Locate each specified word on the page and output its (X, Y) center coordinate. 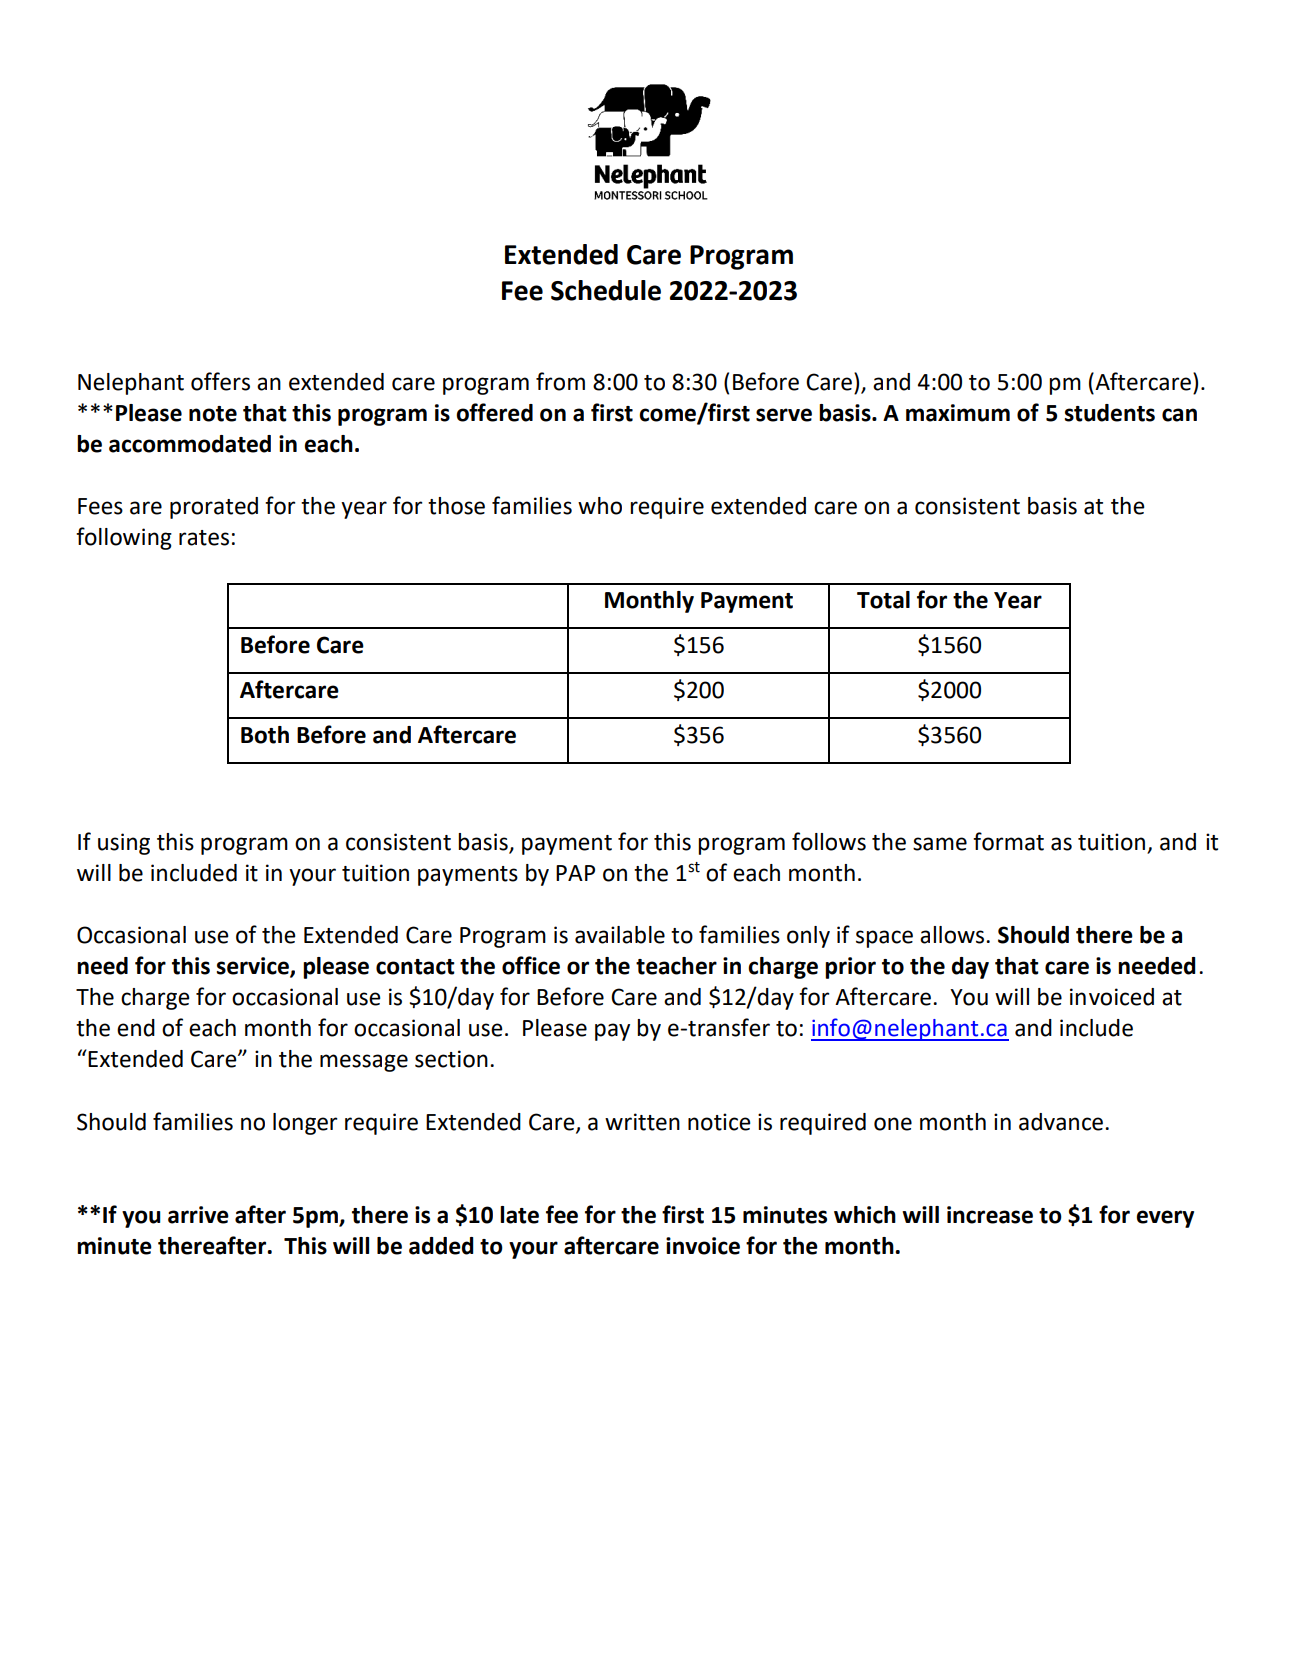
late (519, 1215)
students (1110, 413)
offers (220, 381)
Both (265, 735)
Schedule (606, 290)
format (1008, 841)
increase (990, 1215)
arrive (198, 1215)
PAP (575, 873)
